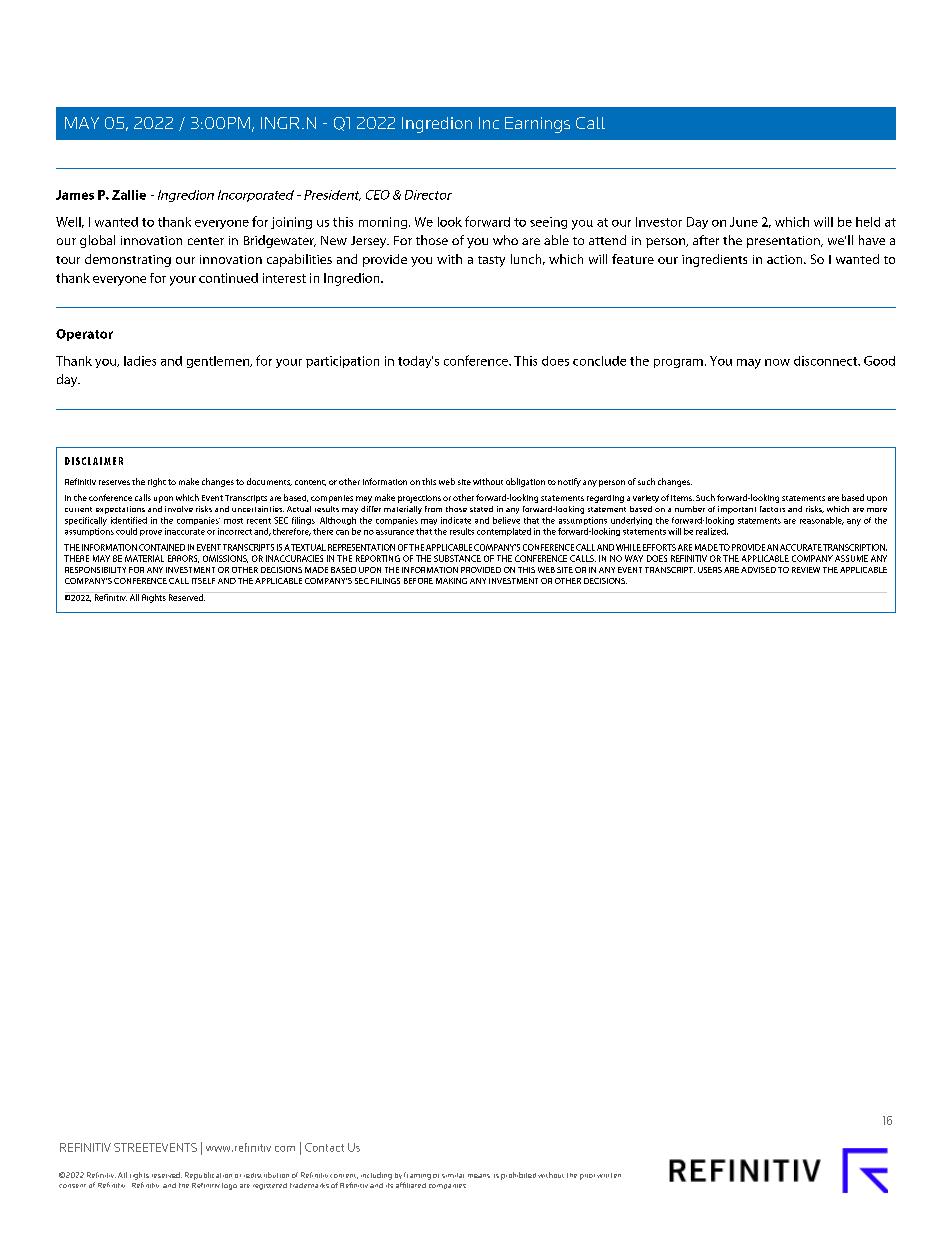 The image size is (952, 1233). I want to click on Earnings, so click(537, 125).
